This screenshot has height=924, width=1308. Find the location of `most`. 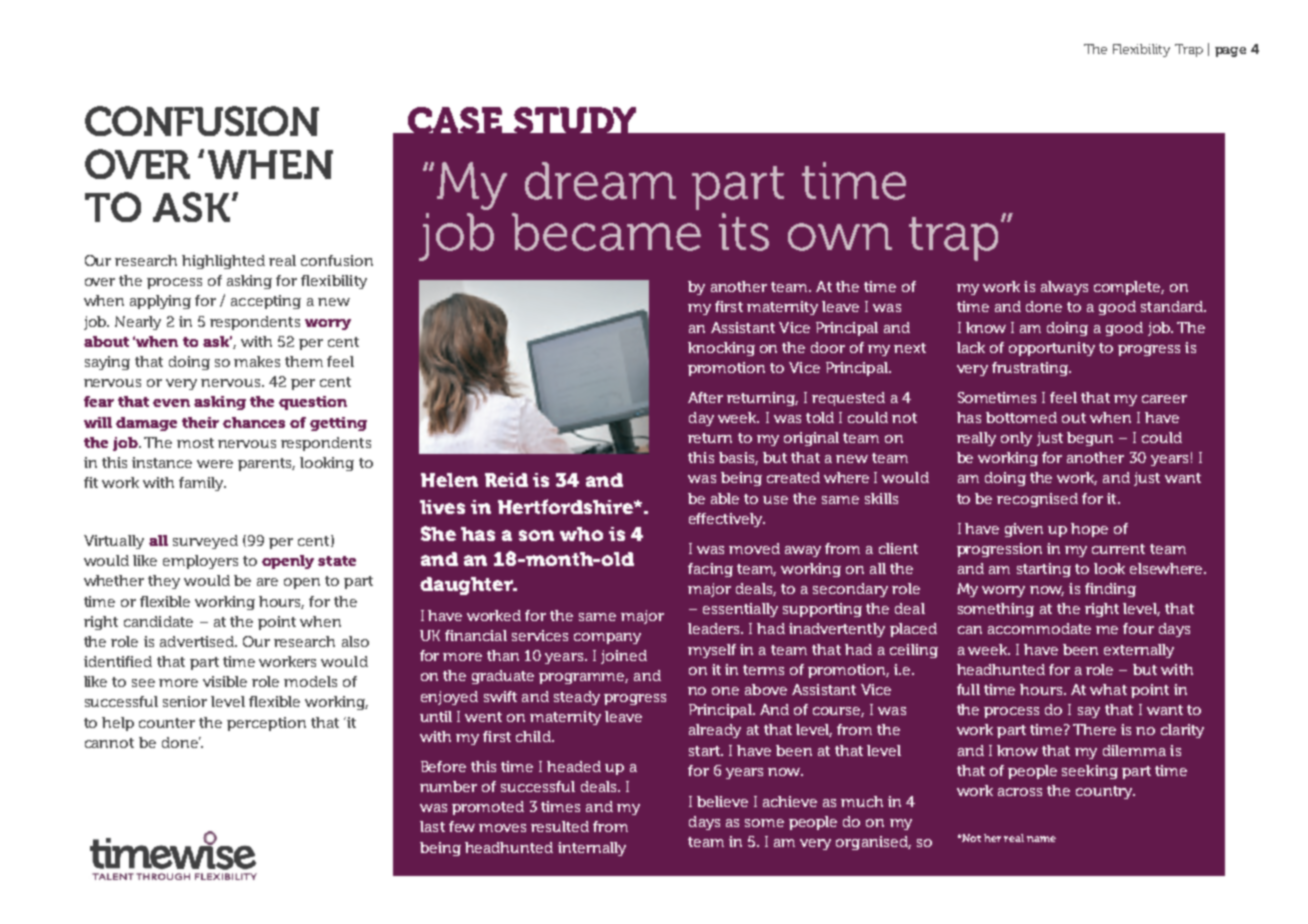

most is located at coordinates (195, 443).
